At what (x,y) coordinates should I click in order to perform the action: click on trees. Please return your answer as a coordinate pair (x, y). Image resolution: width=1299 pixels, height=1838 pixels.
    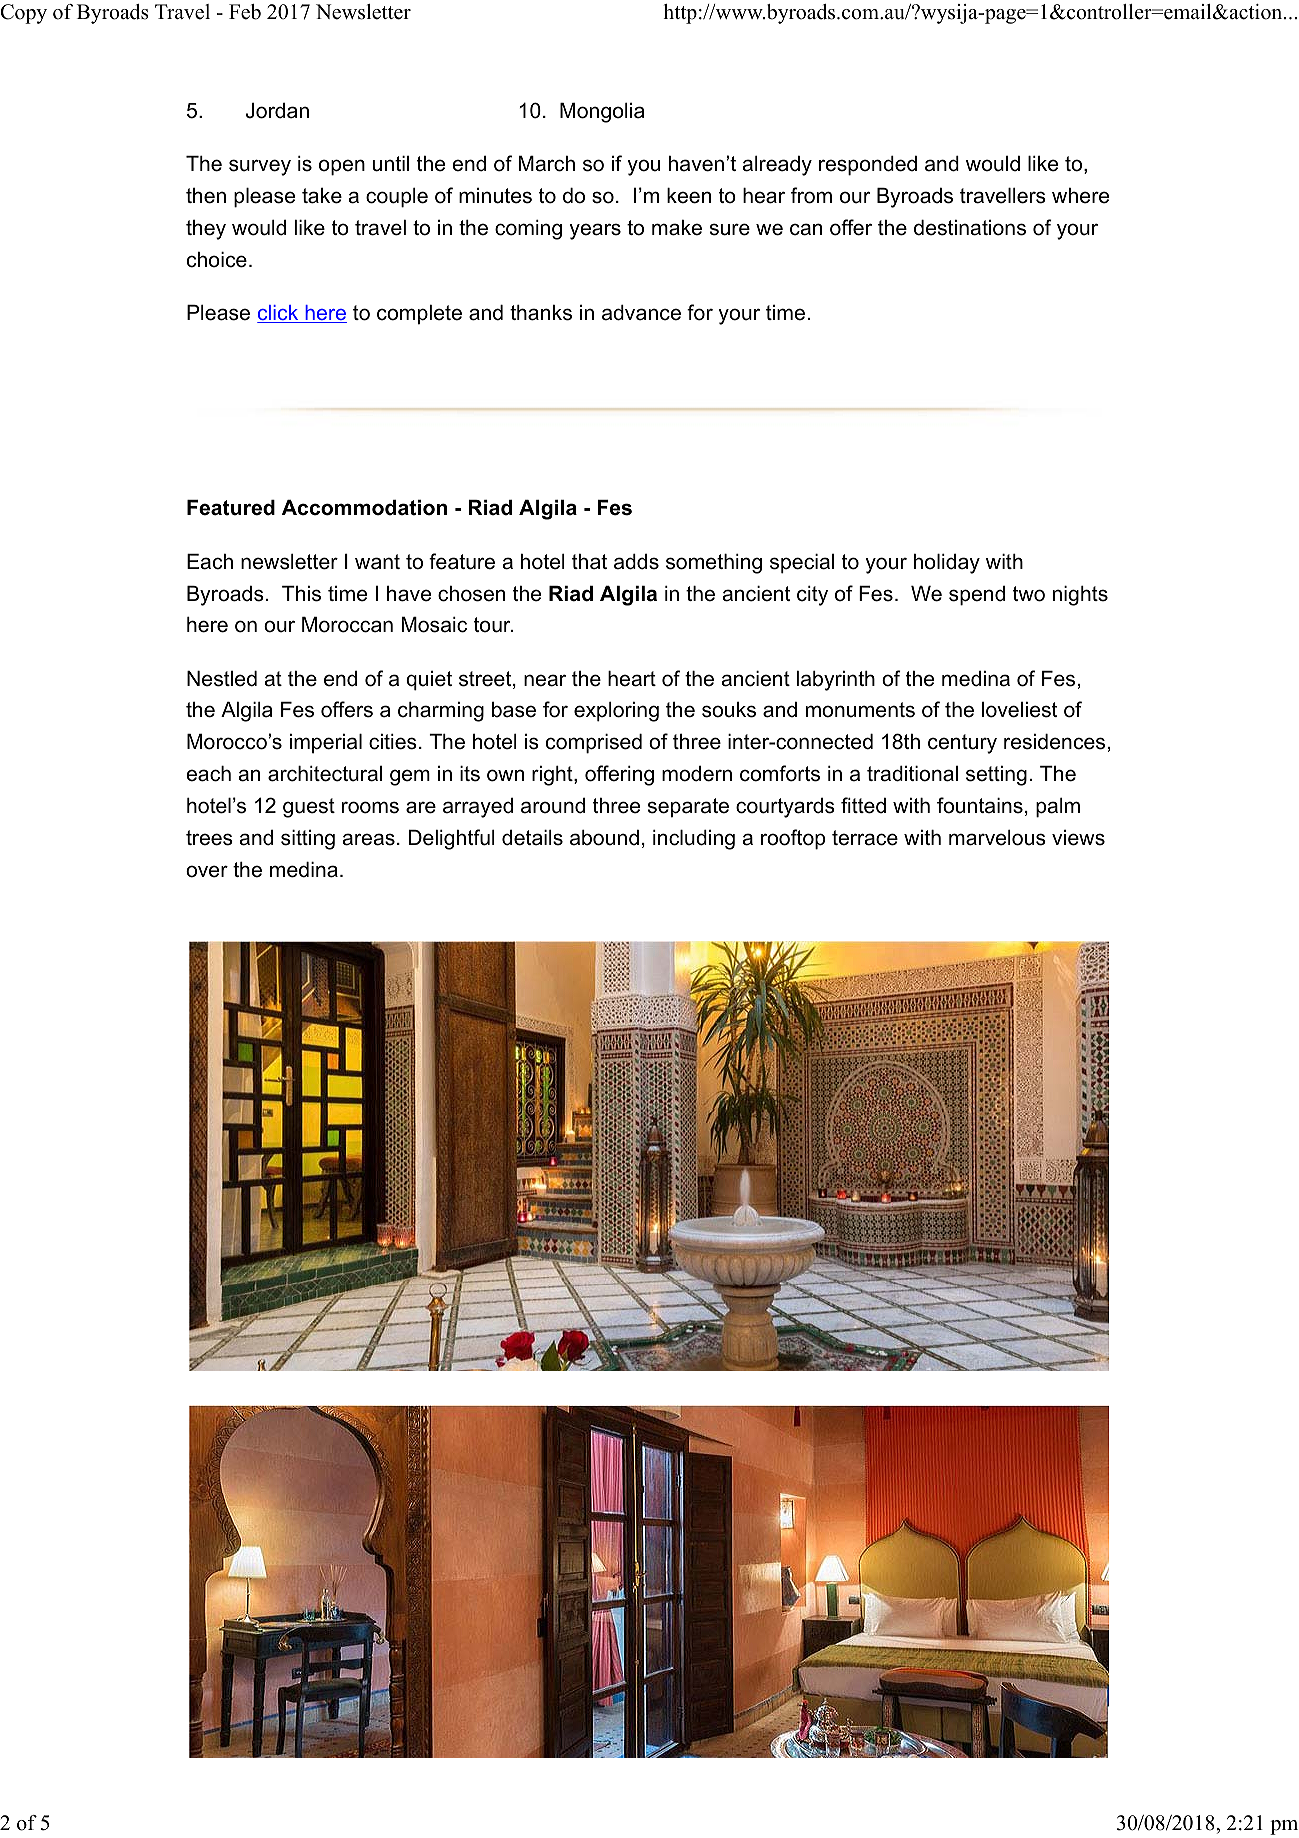
    Looking at the image, I should click on (209, 838).
